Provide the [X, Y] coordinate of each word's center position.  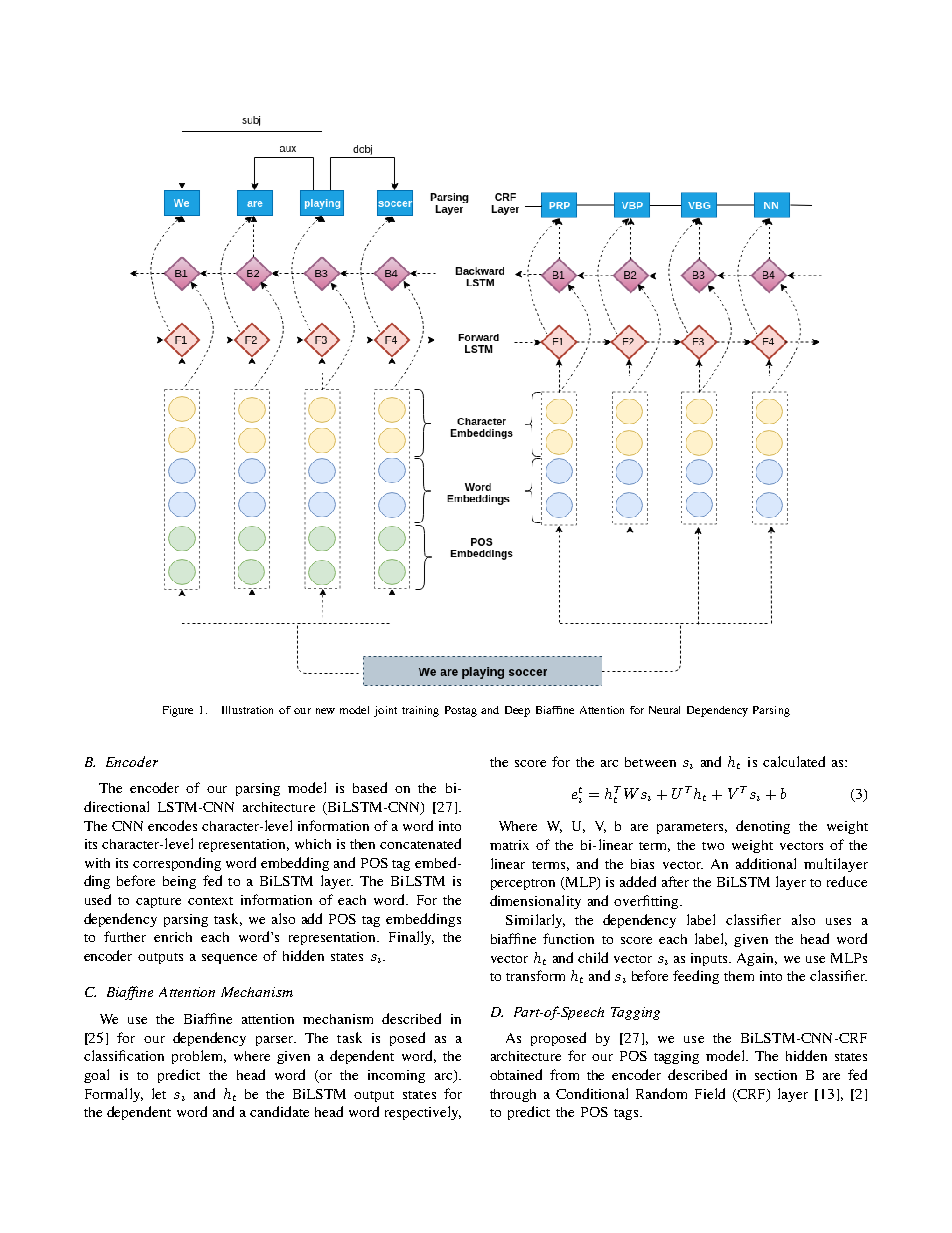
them [739, 976]
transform [535, 975]
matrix [509, 845]
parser [276, 1041]
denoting [763, 827]
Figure [178, 711]
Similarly [535, 921]
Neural [664, 710]
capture [158, 902]
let [159, 1093]
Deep [517, 711]
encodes [172, 825]
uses [838, 921]
